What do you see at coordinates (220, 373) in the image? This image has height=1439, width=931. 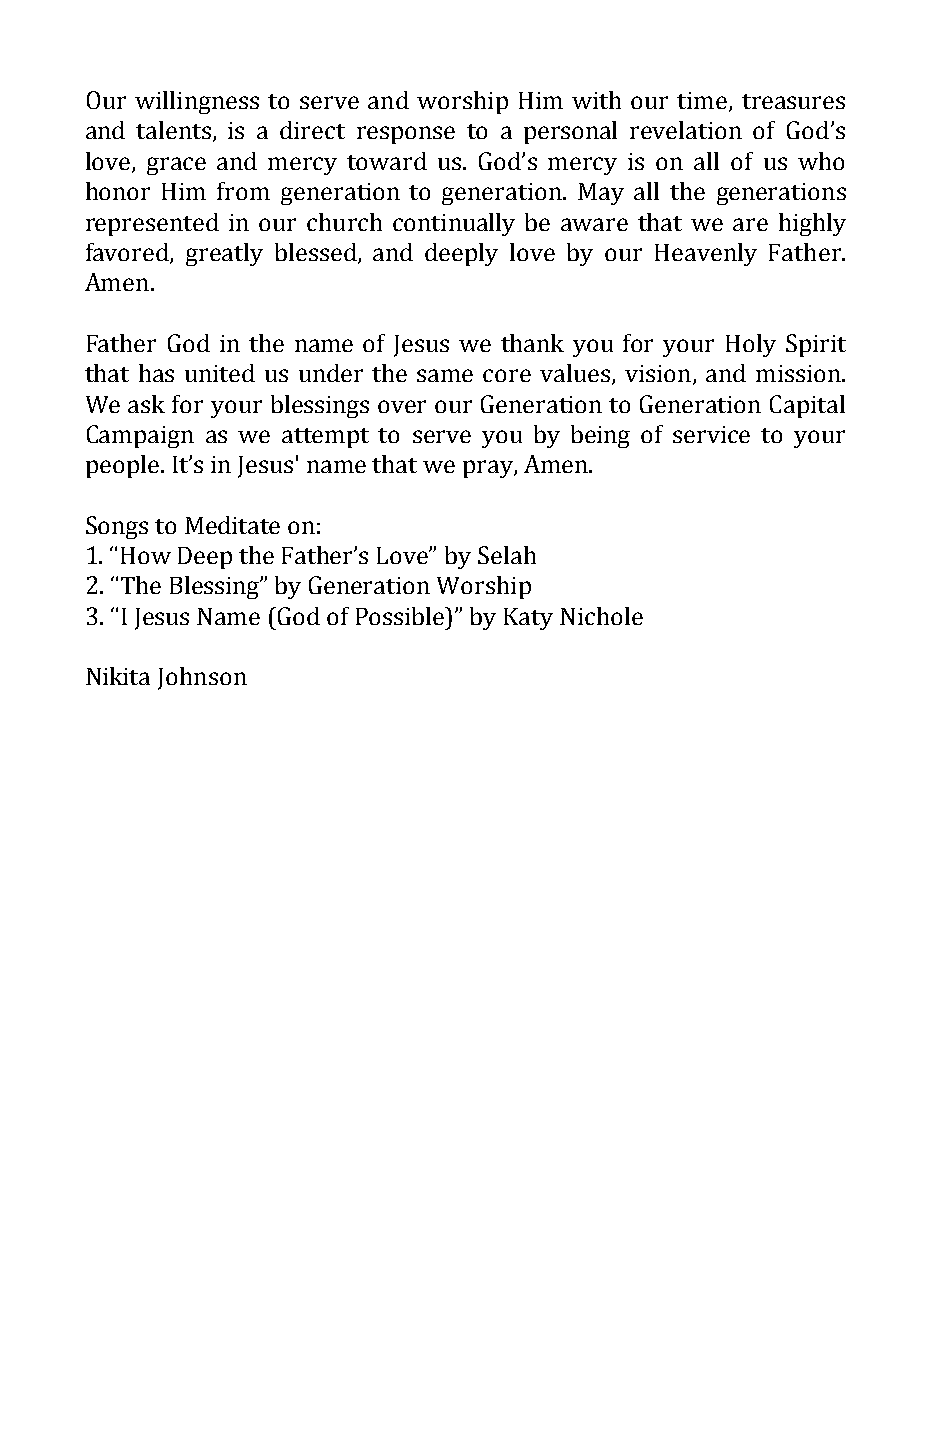 I see `united` at bounding box center [220, 373].
